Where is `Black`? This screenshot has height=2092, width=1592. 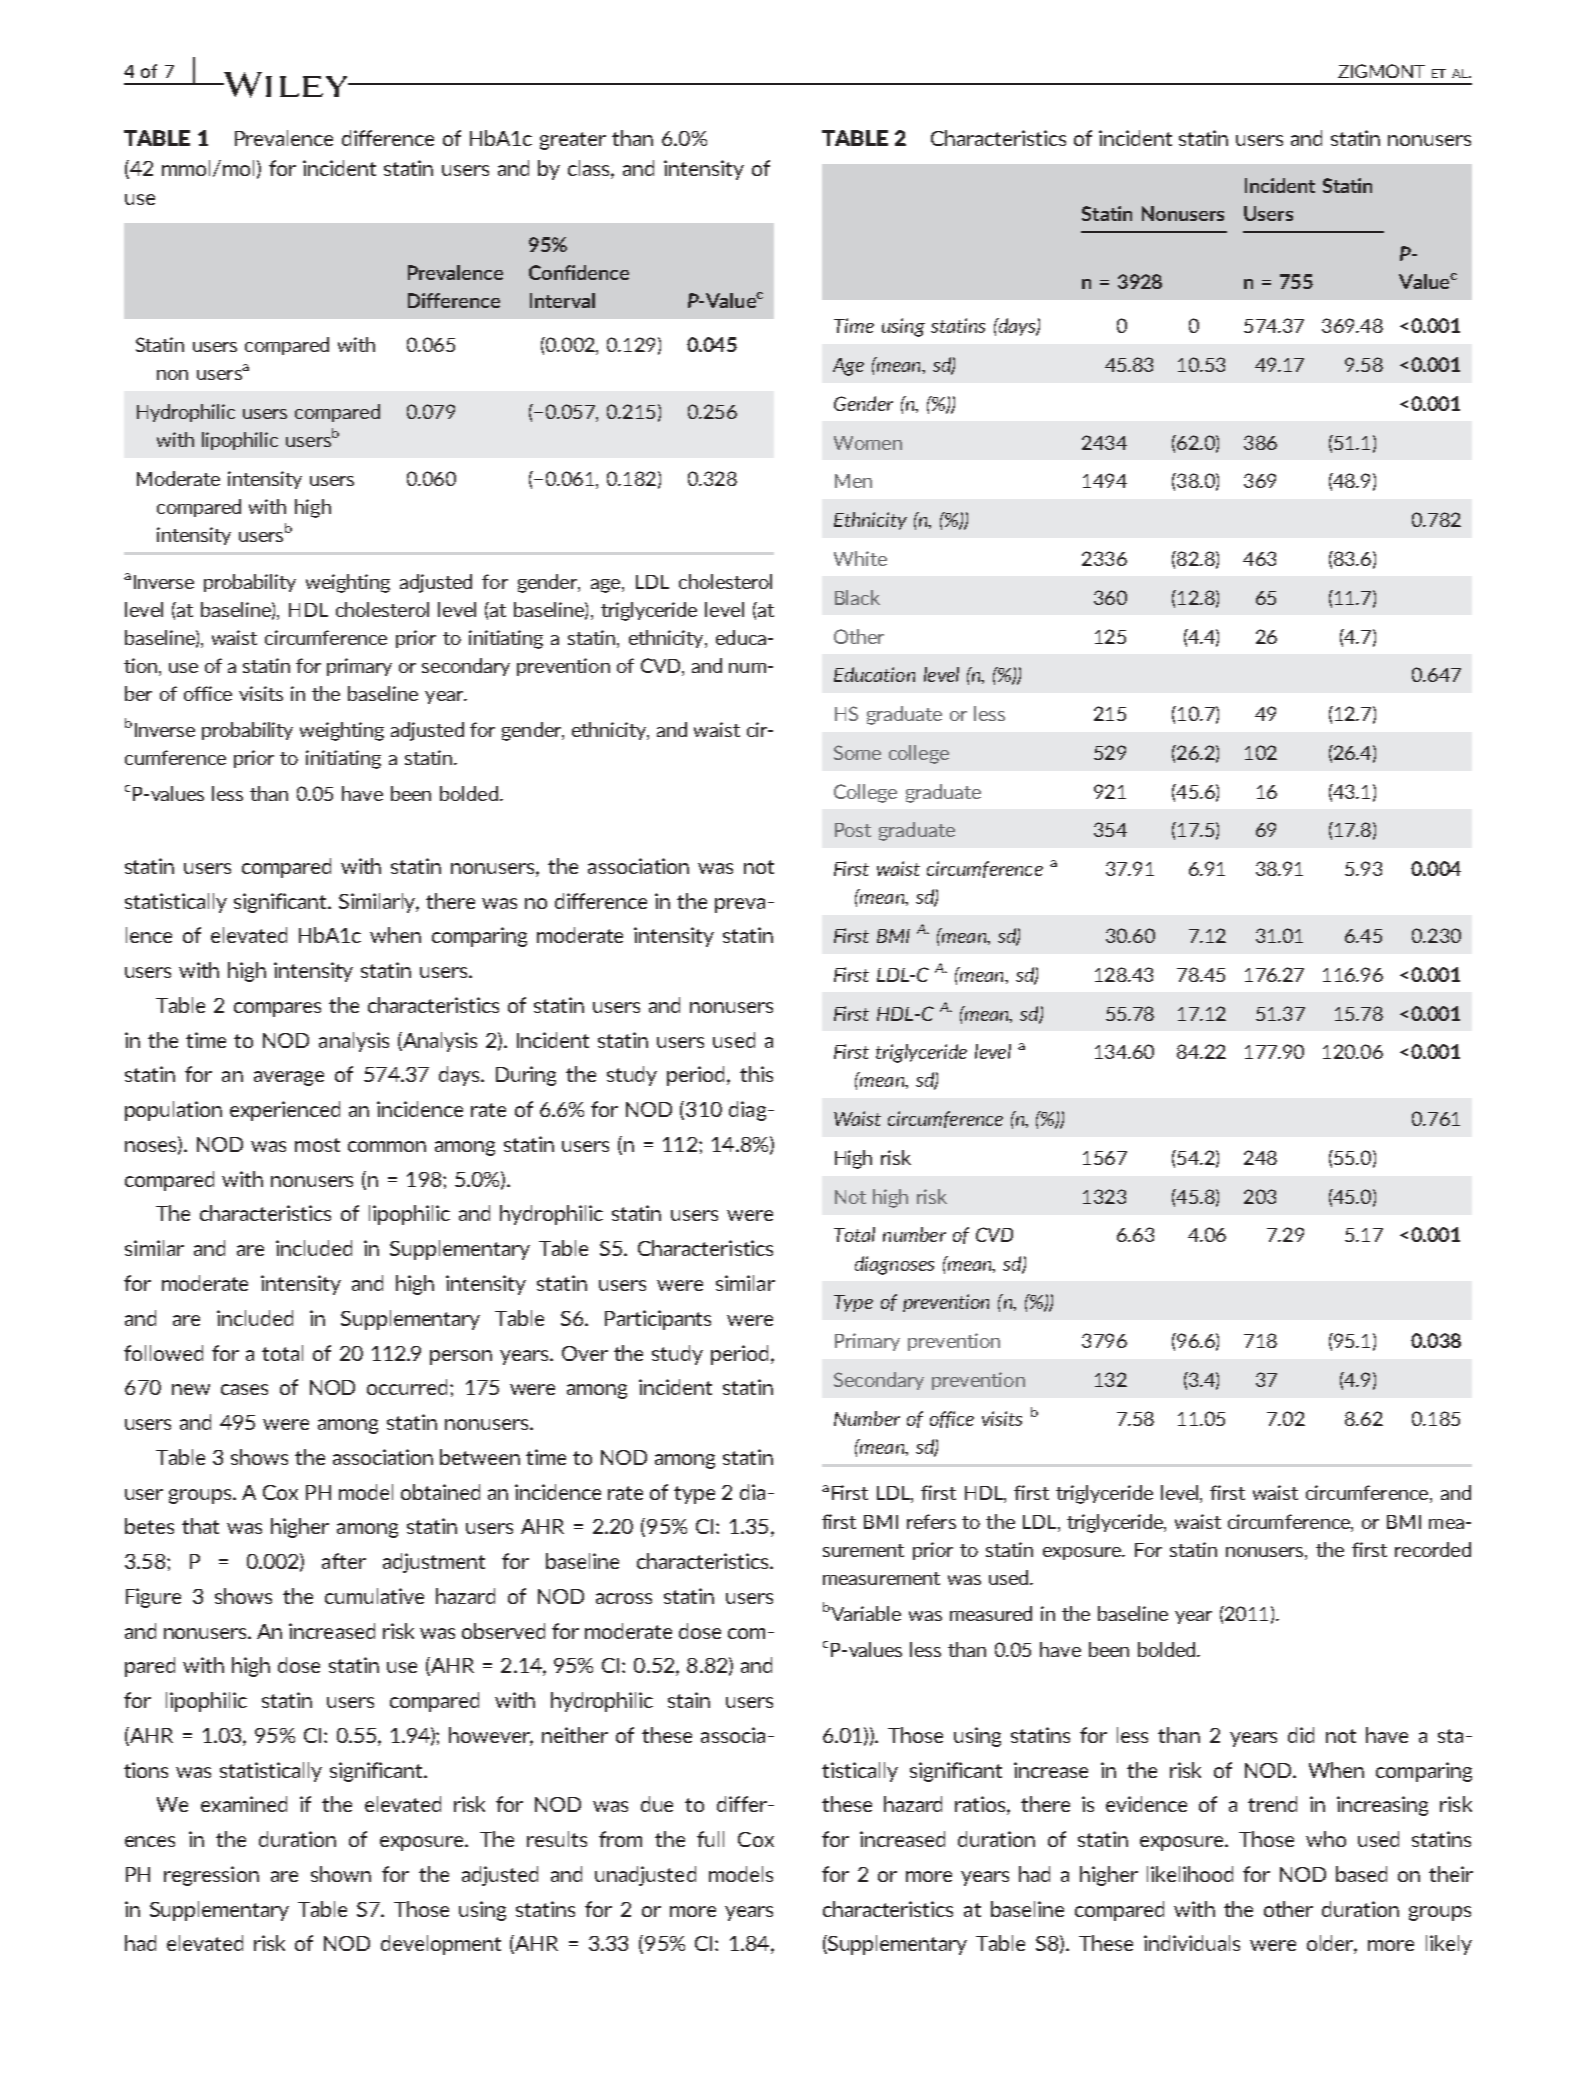 Black is located at coordinates (857, 597).
